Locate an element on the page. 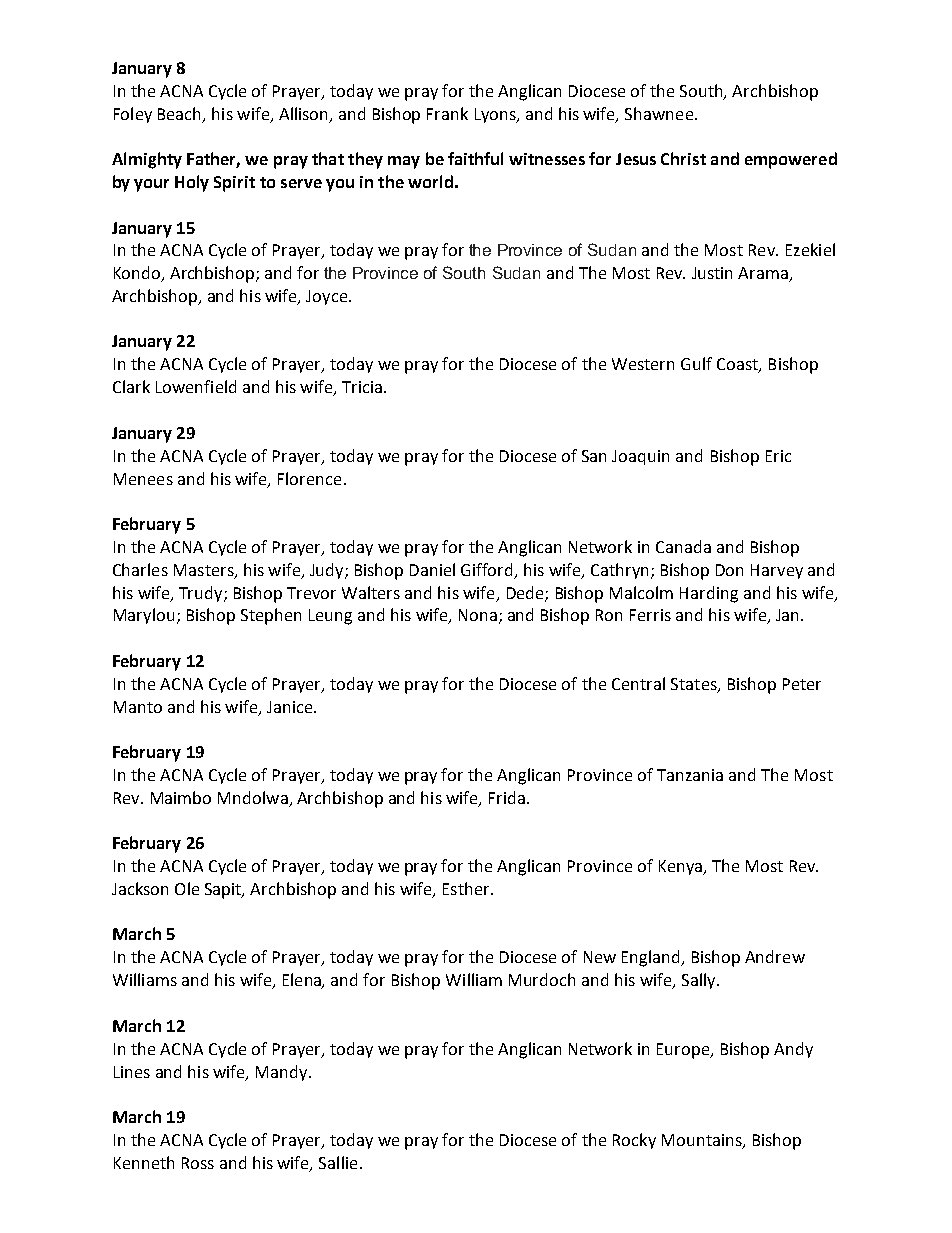  Esther is located at coordinates (467, 888).
